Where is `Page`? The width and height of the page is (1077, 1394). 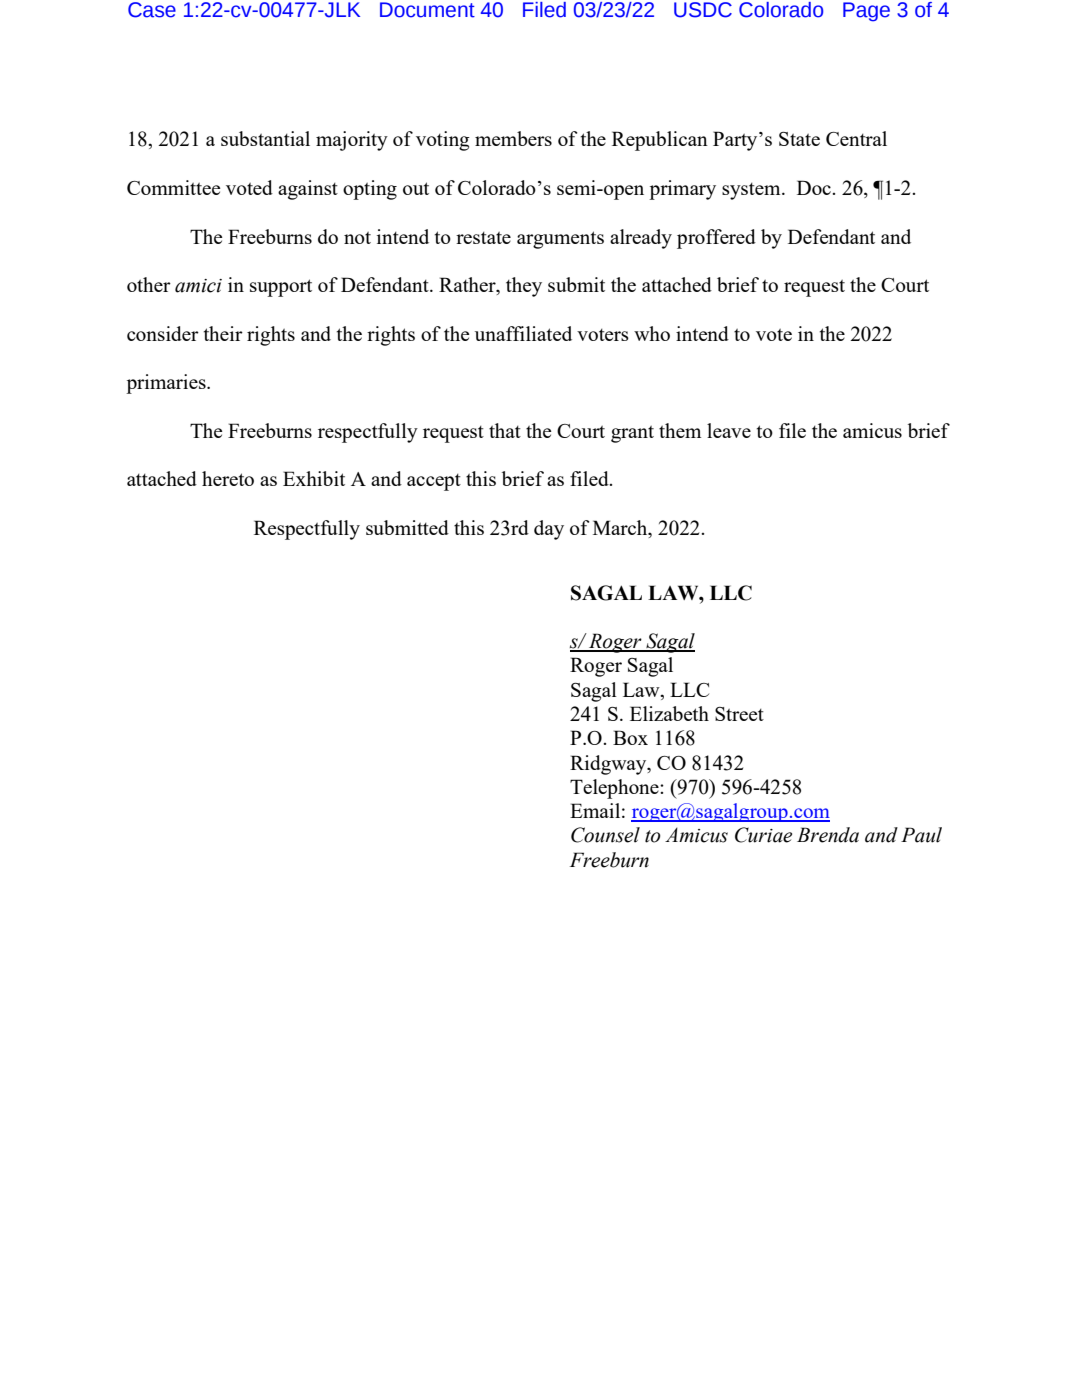
Page is located at coordinates (866, 12).
